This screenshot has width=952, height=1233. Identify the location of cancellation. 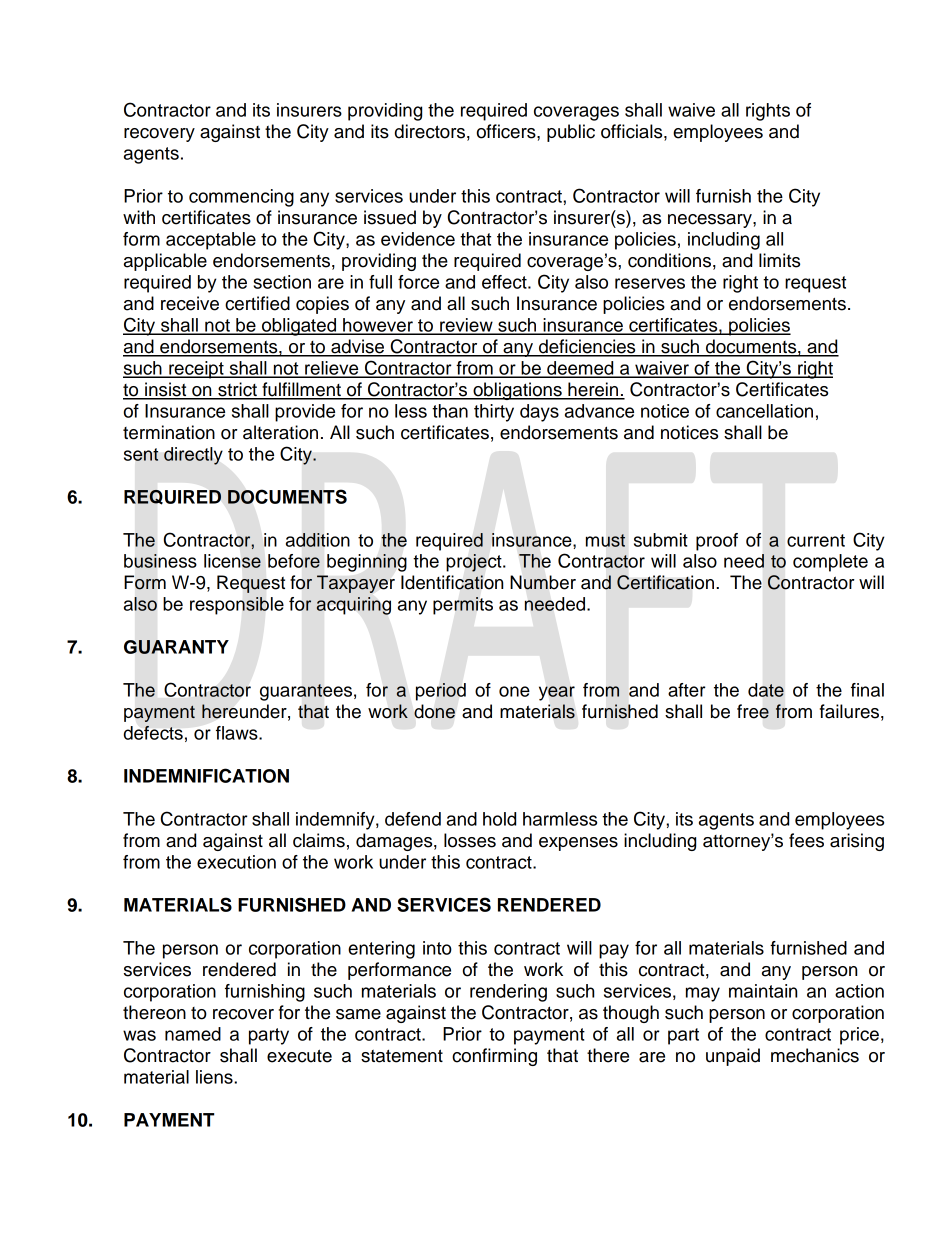
(764, 411).
